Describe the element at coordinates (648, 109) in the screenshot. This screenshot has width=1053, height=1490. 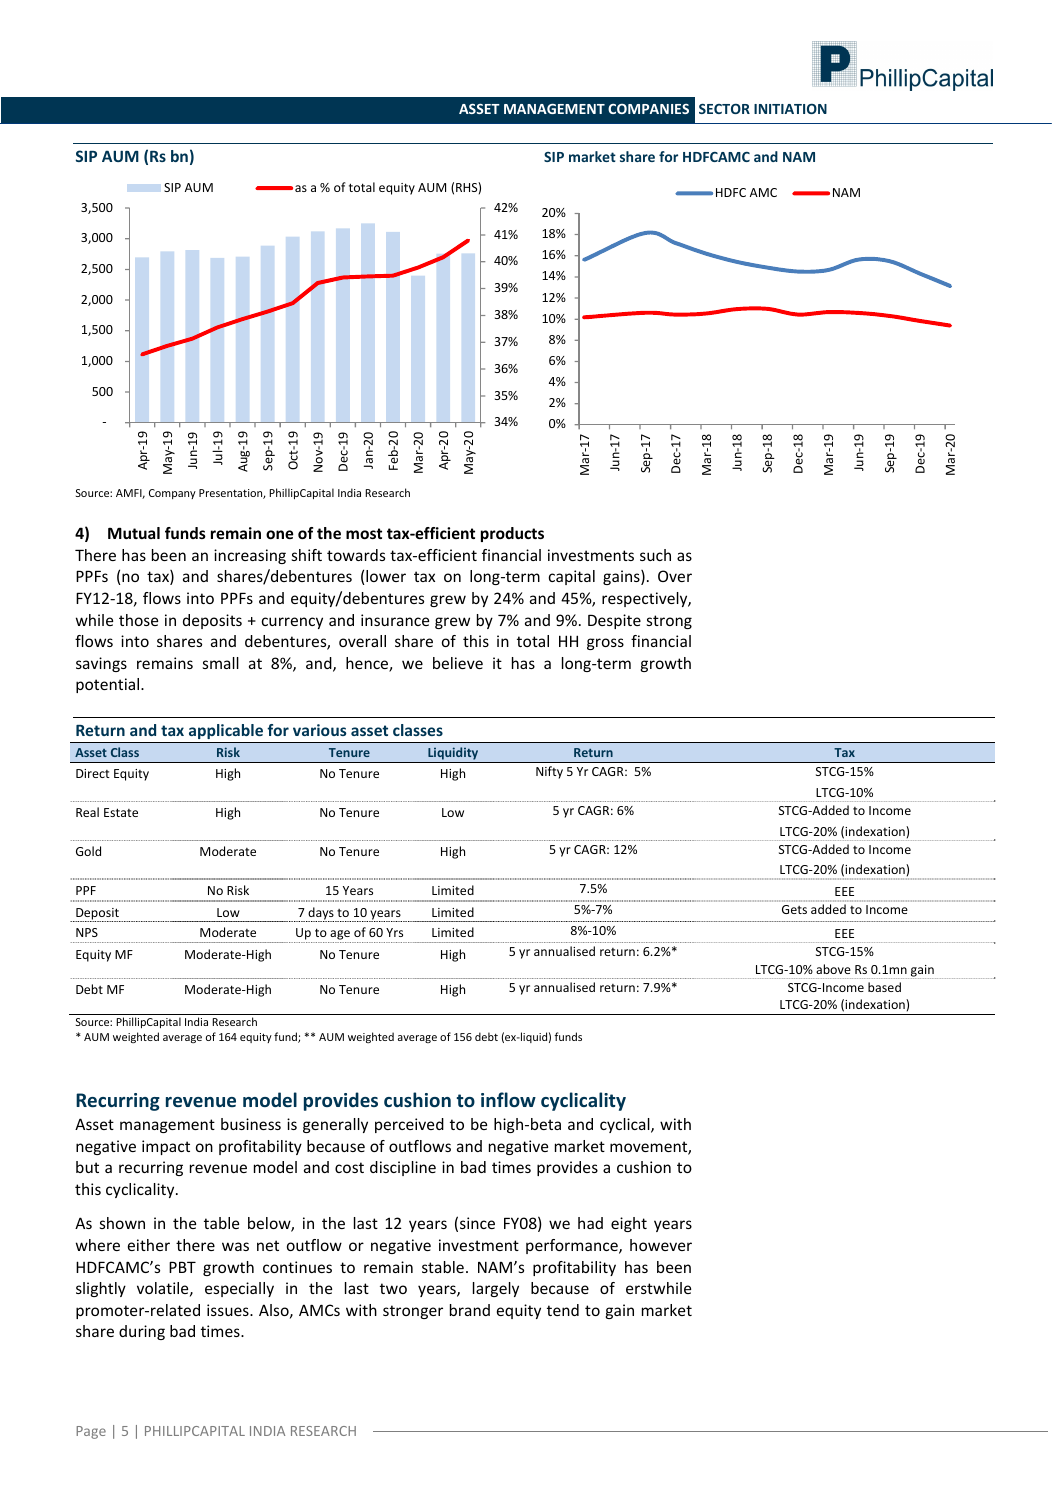
I see `COMPANIES` at that location.
